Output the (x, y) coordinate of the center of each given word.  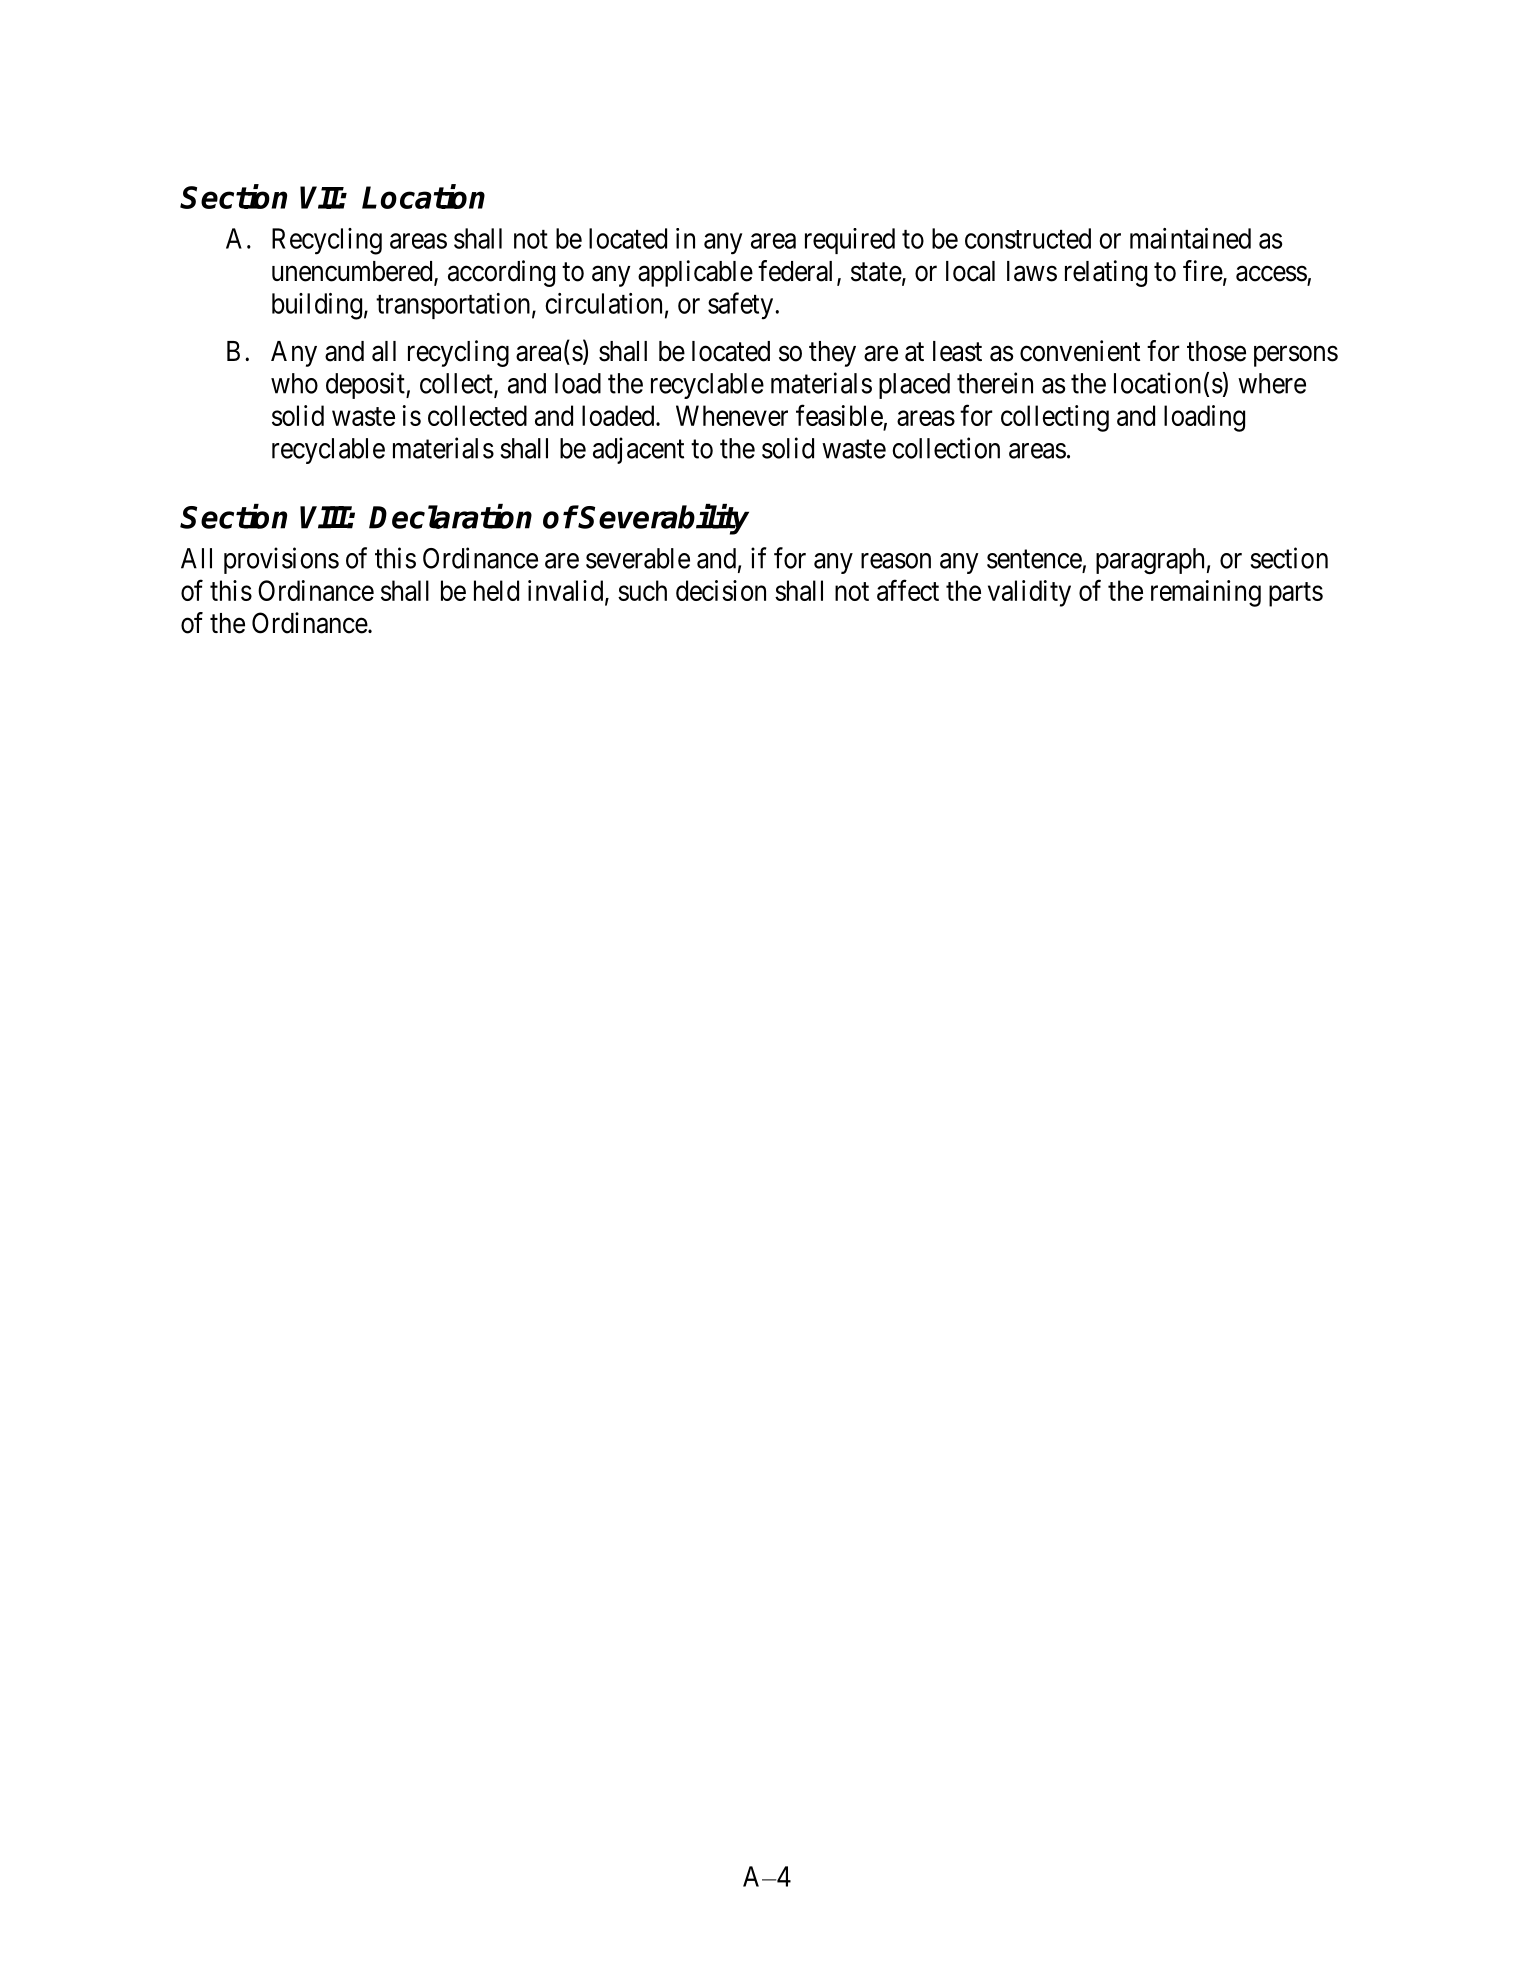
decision (721, 590)
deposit (366, 385)
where (1272, 383)
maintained (1190, 238)
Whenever (732, 415)
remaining (1206, 593)
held (496, 590)
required (850, 241)
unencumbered (353, 272)
